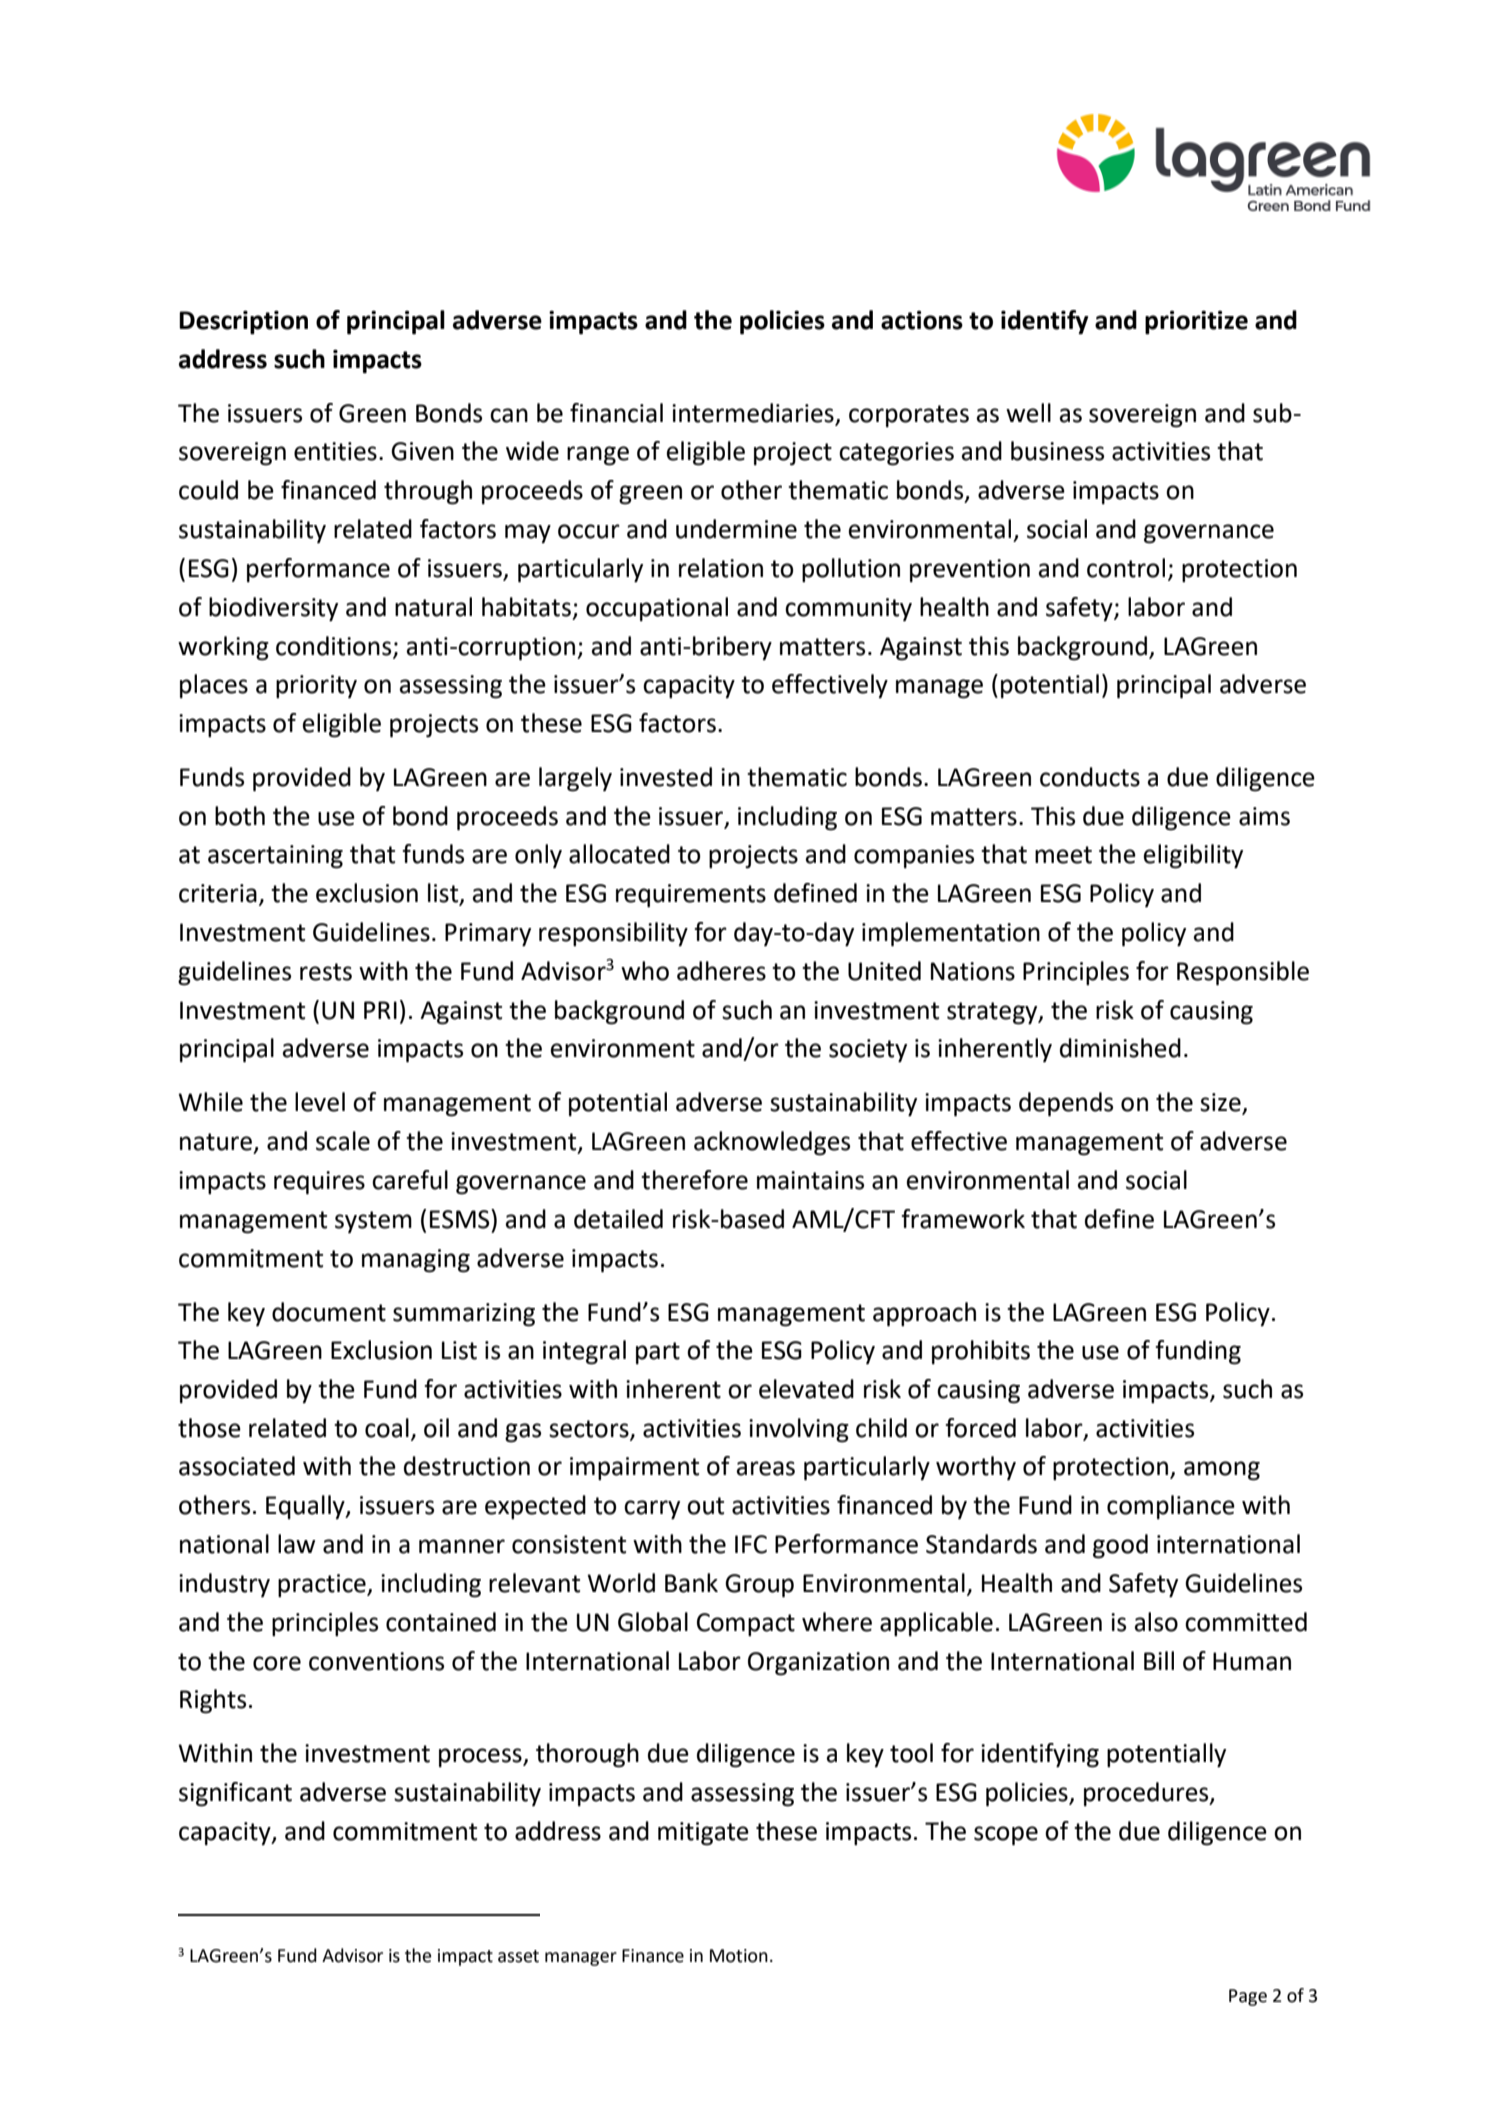  I want to click on eligibility, so click(1193, 856).
